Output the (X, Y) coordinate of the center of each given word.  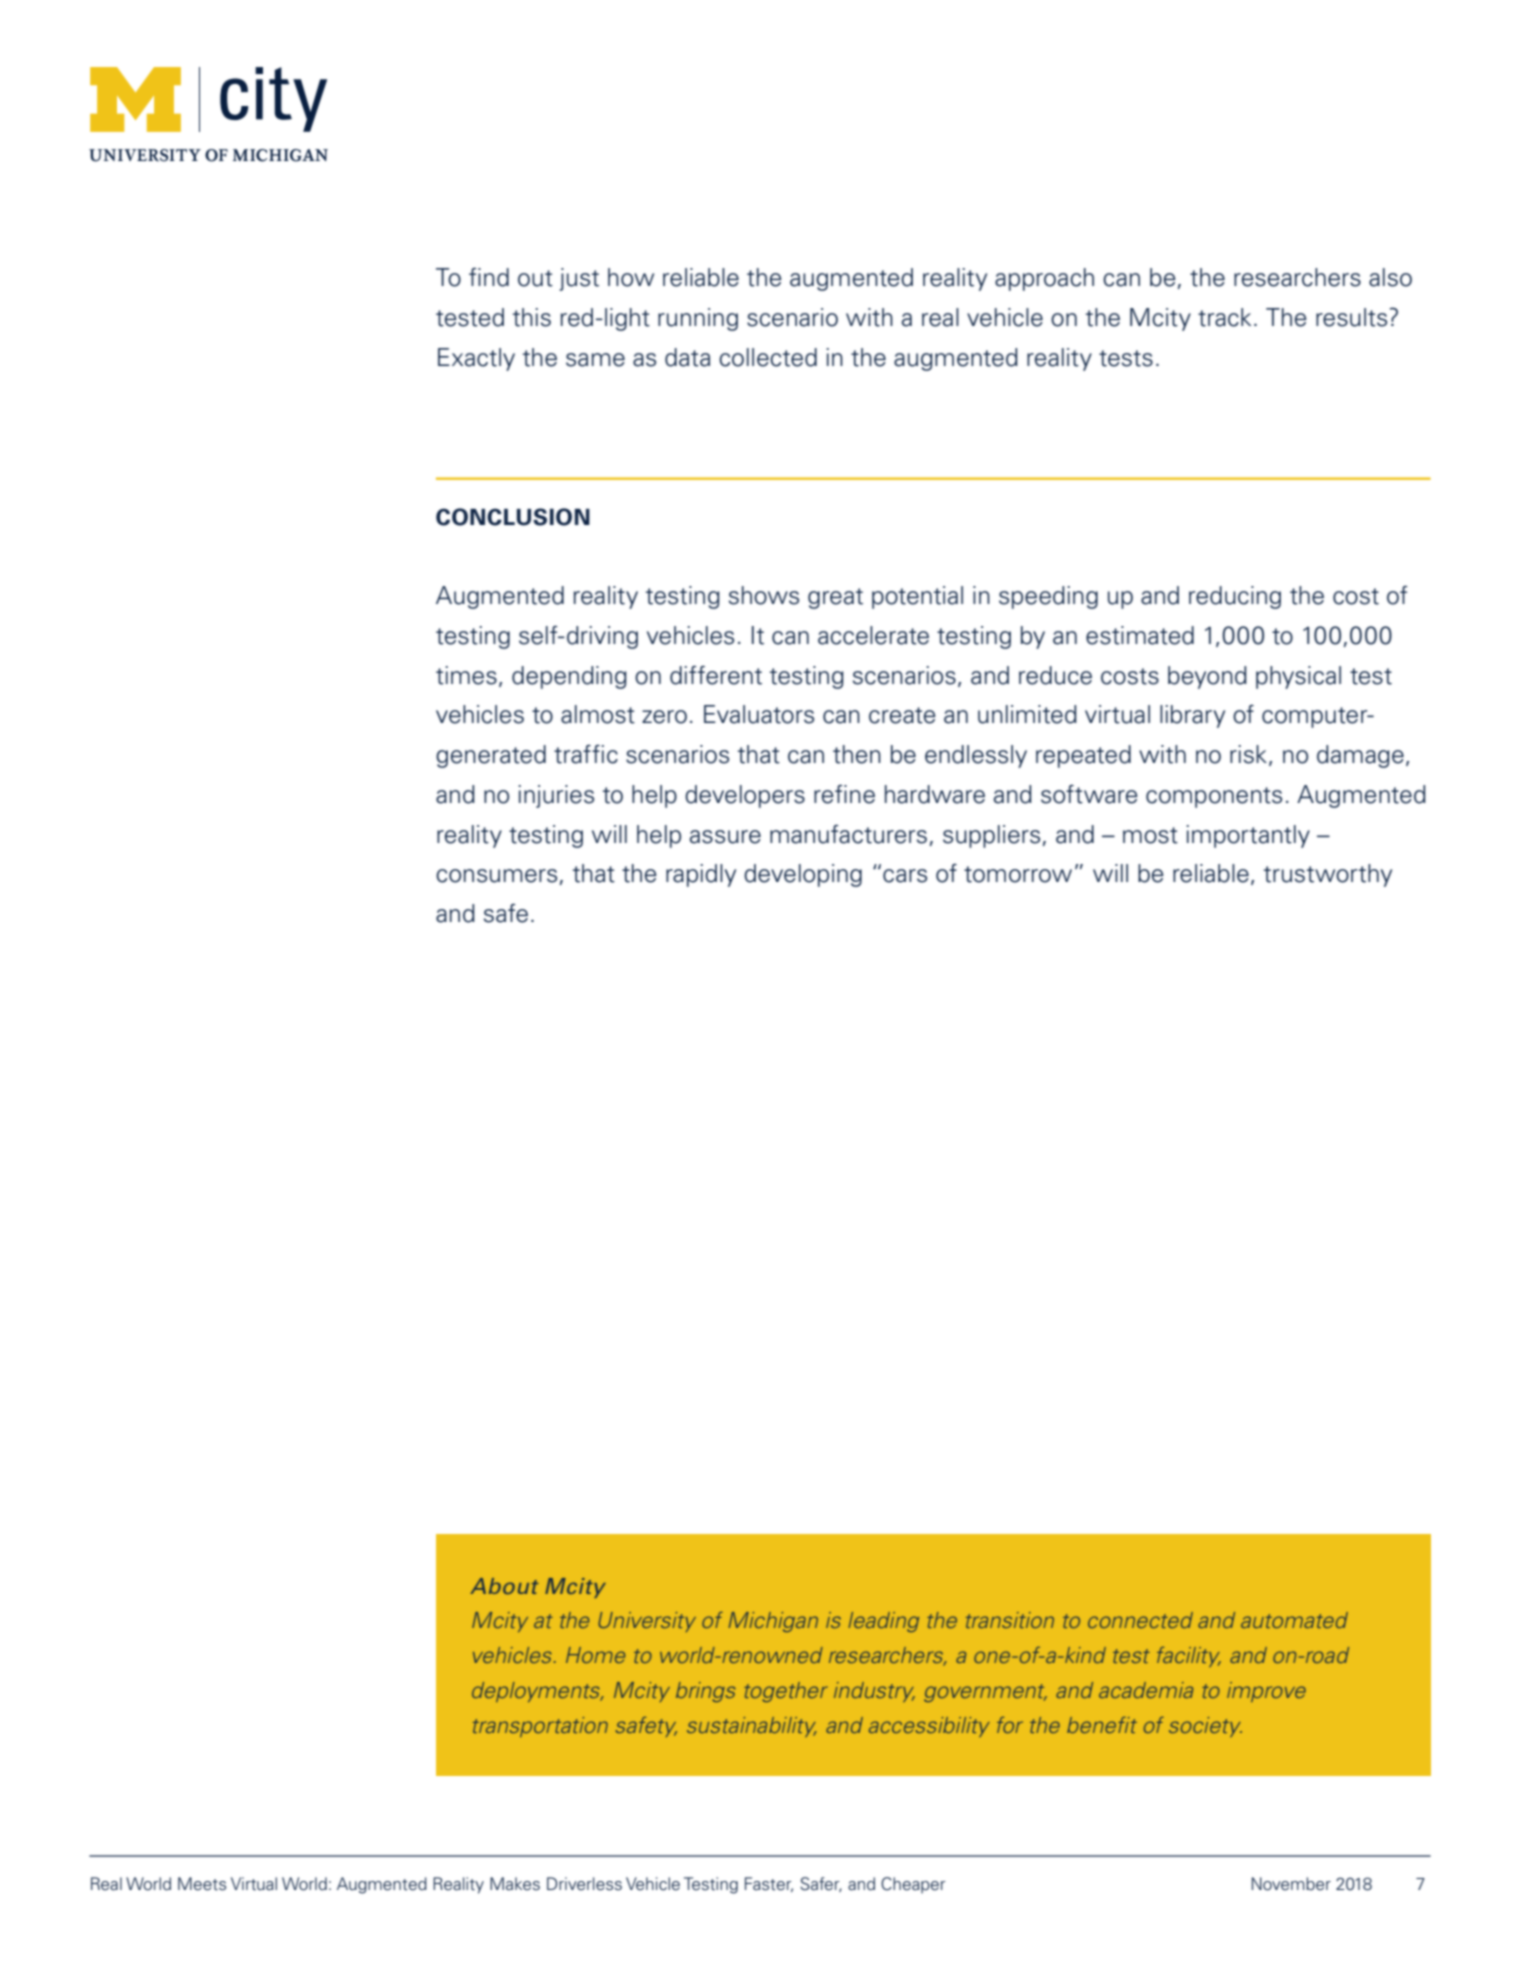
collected (768, 357)
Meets (202, 1884)
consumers (496, 876)
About (504, 1586)
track (1224, 317)
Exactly (476, 359)
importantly (1248, 836)
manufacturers (848, 834)
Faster (769, 1884)
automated (1294, 1620)
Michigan (773, 1622)
